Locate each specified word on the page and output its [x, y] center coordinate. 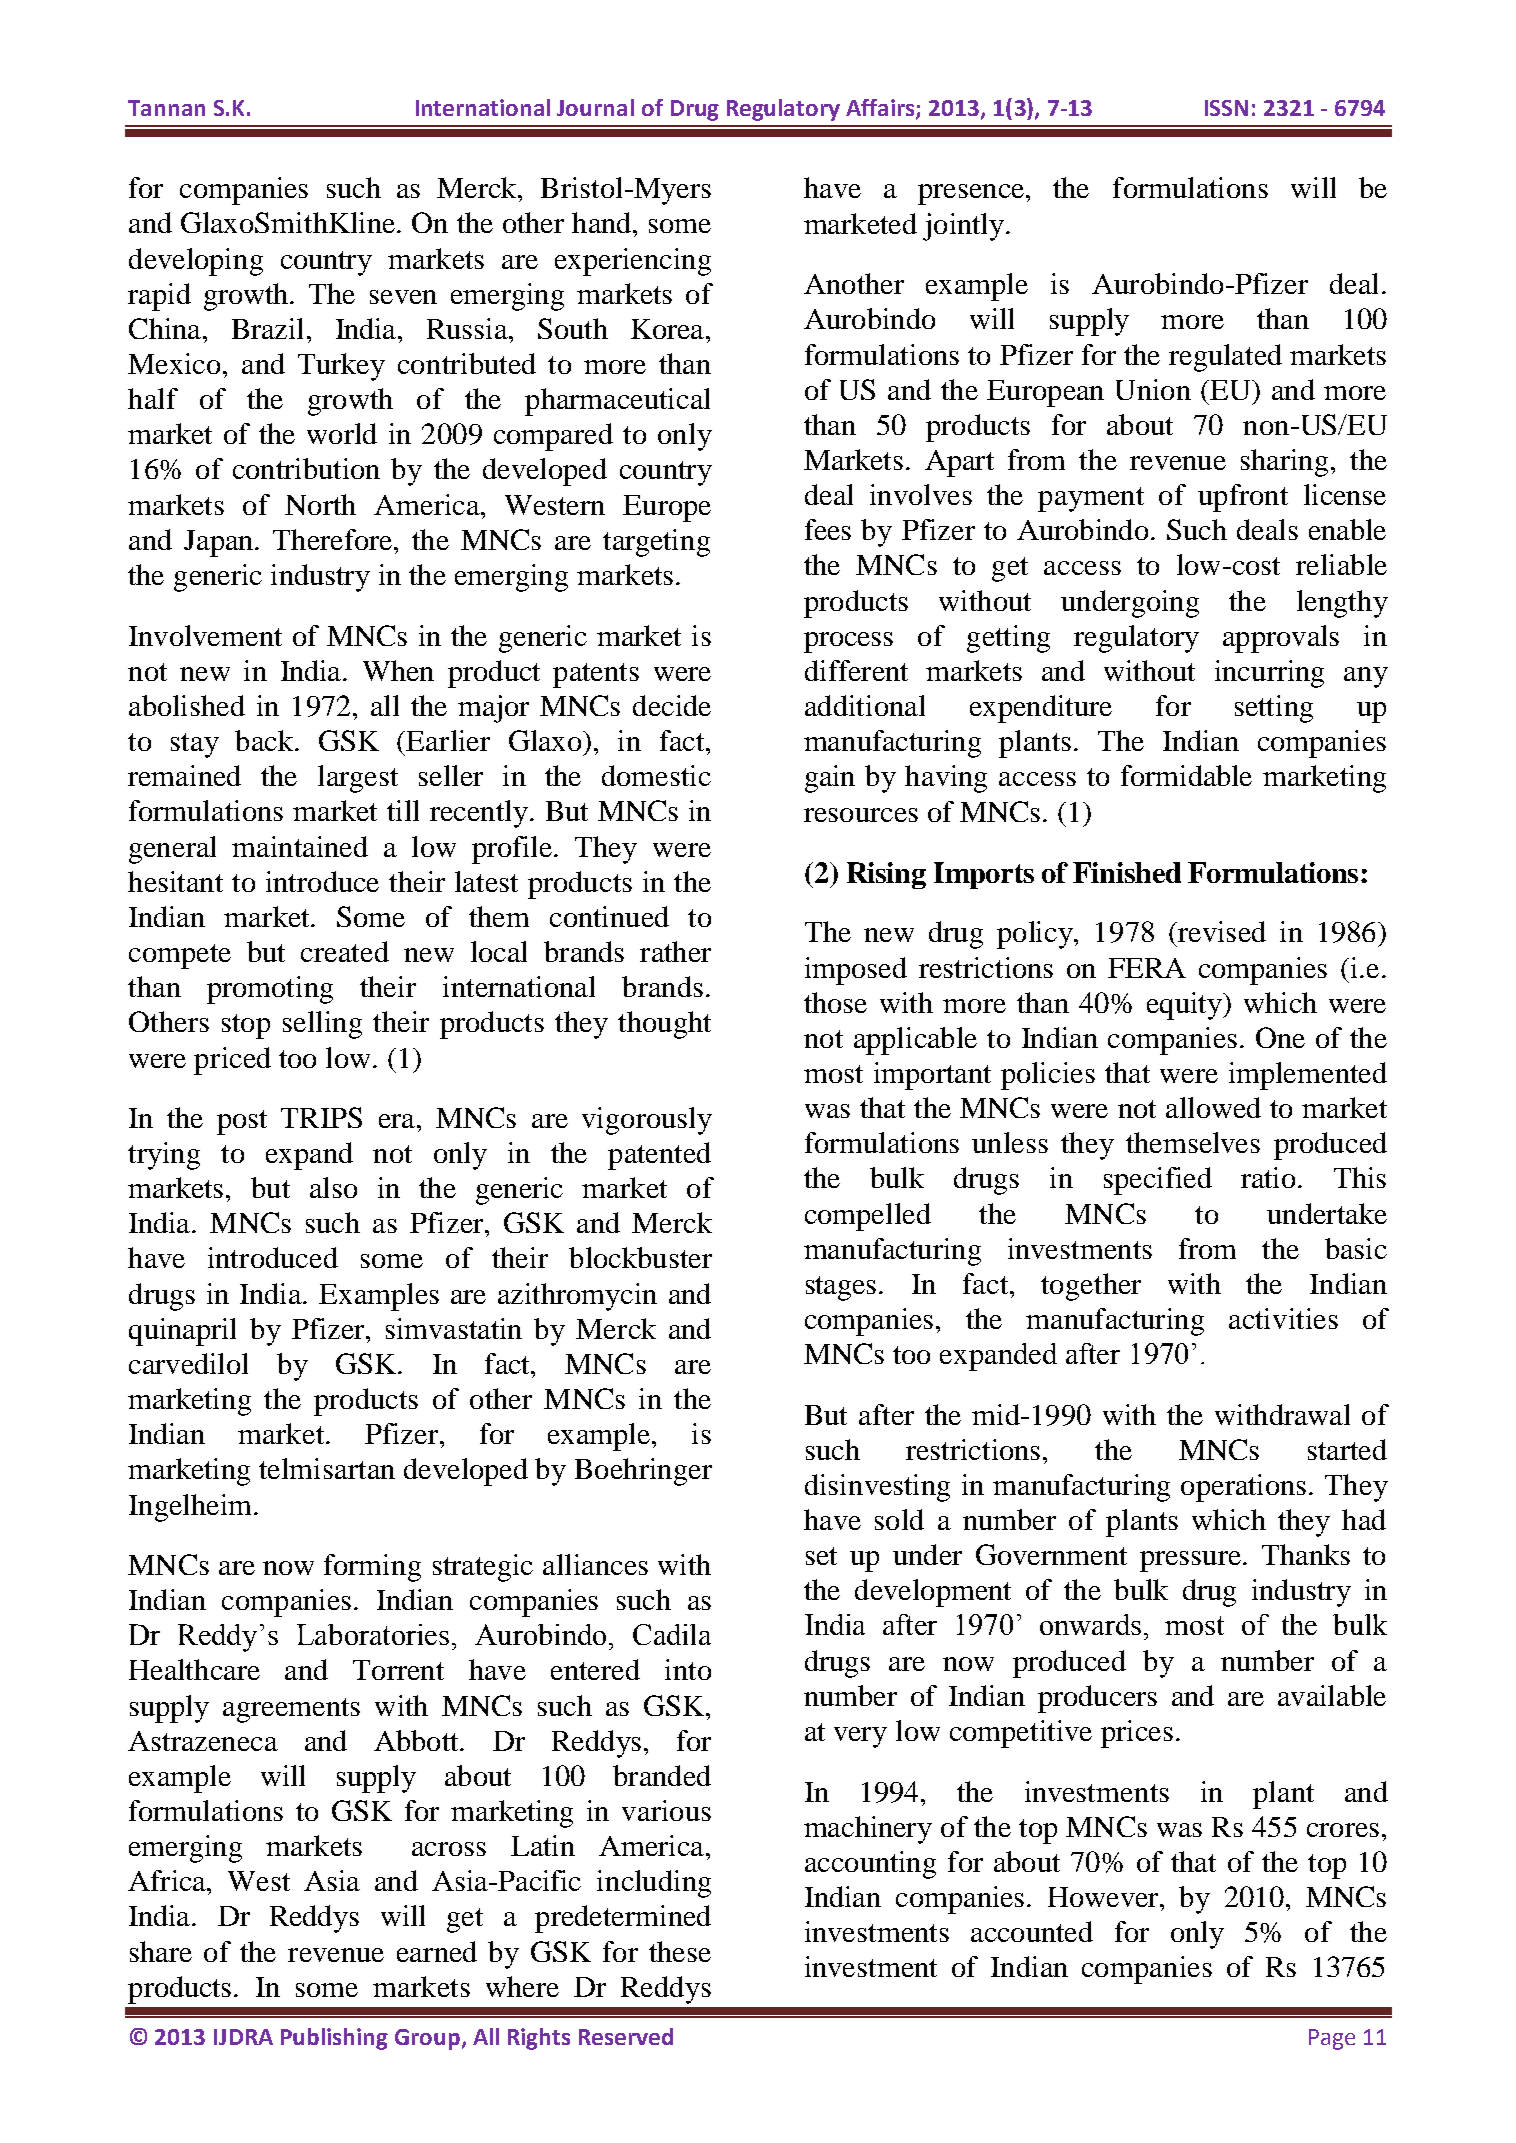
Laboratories [373, 1634]
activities [1283, 1318]
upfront [1243, 498]
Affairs [881, 109]
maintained [300, 846]
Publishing [334, 2039]
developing [196, 262]
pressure [1190, 1561]
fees [828, 529]
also [333, 1187]
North [320, 504]
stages [841, 1288]
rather [675, 951]
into [688, 1669]
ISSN [1226, 108]
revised [1221, 931]
